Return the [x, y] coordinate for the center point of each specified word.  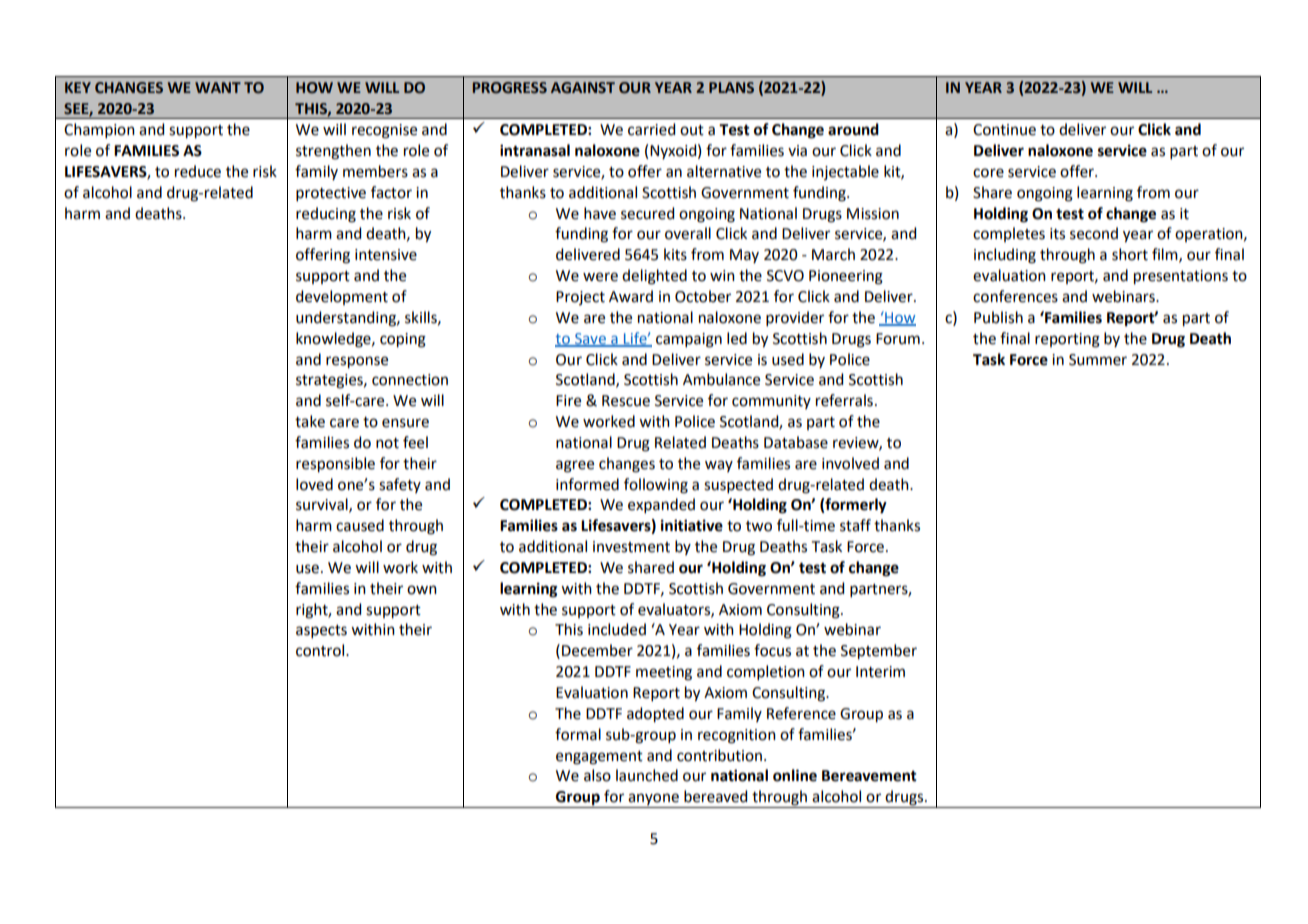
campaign [689, 340]
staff [855, 525]
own [422, 590]
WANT [218, 87]
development [342, 297]
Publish [998, 317]
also [597, 775]
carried [651, 129]
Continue [1004, 130]
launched [647, 775]
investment [631, 547]
